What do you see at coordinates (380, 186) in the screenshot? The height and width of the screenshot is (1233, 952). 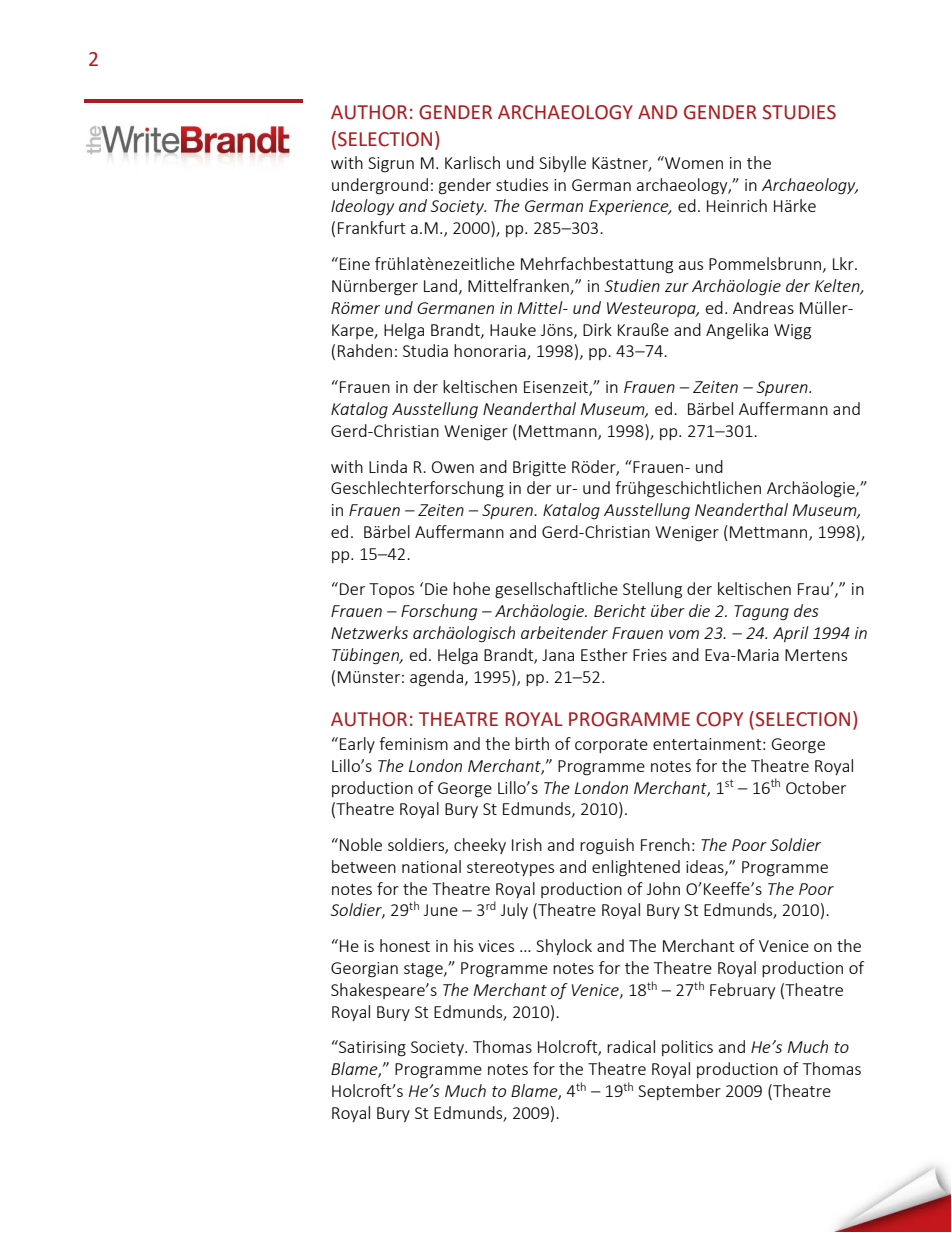 I see `underground` at bounding box center [380, 186].
